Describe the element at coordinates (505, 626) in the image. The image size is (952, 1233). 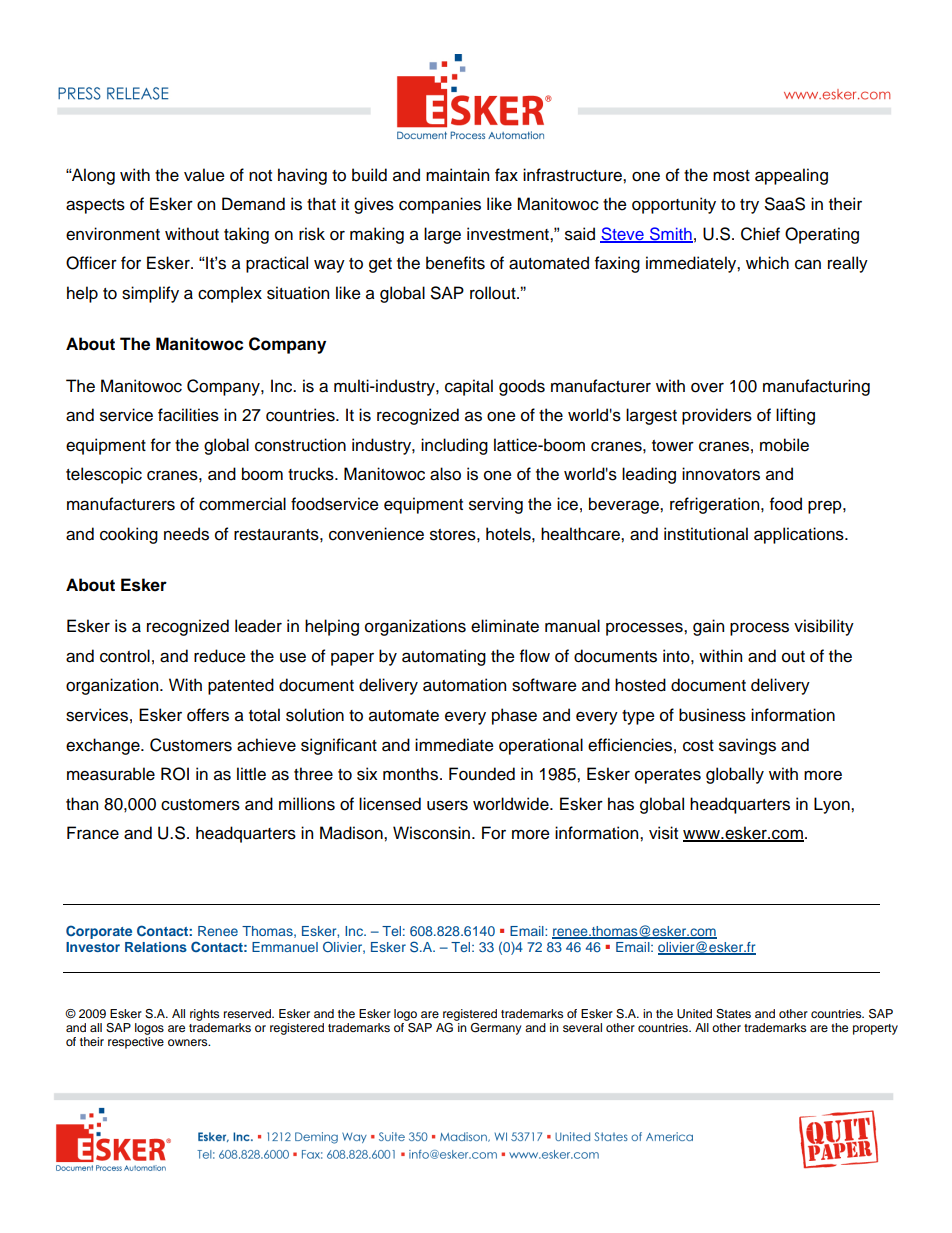
I see `eliminate` at that location.
